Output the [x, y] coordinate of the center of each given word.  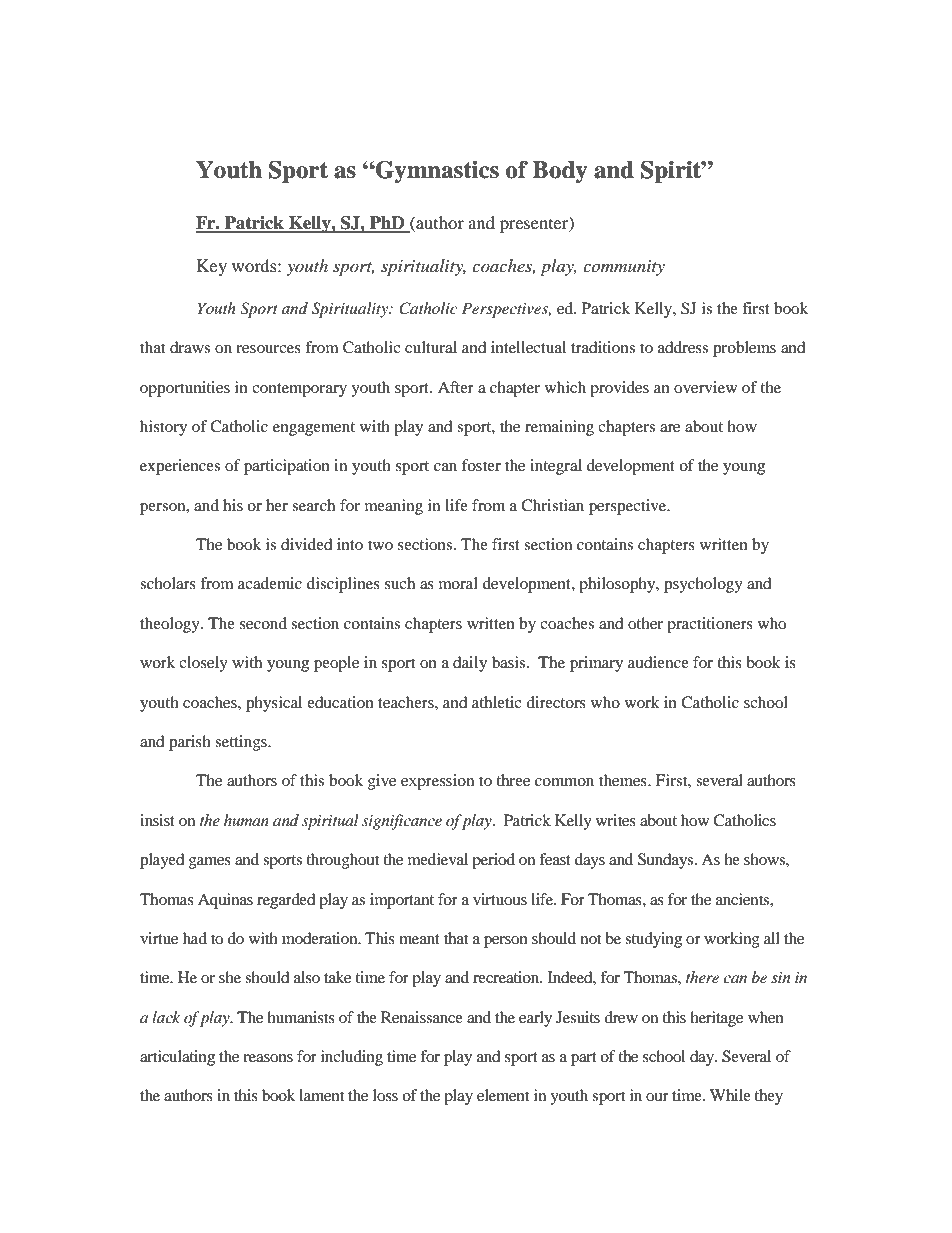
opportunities [185, 389]
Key [212, 267]
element [503, 1095]
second [263, 623]
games [210, 863]
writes [616, 820]
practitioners [710, 625]
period [493, 861]
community [624, 268]
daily [470, 664]
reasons [268, 1058]
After [456, 387]
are [670, 428]
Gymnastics [436, 172]
